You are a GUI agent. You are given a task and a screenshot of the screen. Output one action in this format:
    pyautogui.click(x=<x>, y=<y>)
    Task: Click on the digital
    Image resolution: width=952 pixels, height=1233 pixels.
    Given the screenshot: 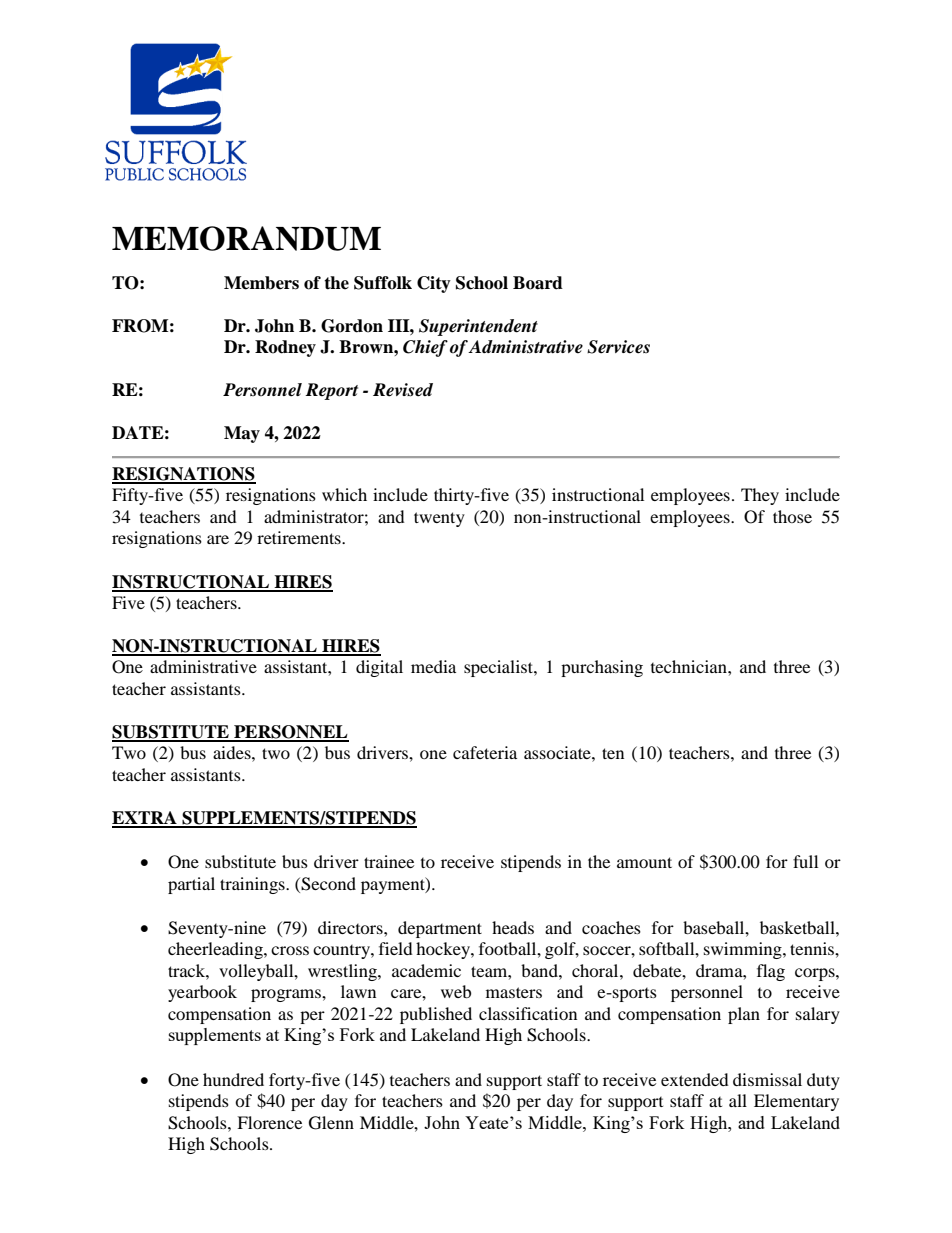 What is the action you would take?
    pyautogui.click(x=379, y=668)
